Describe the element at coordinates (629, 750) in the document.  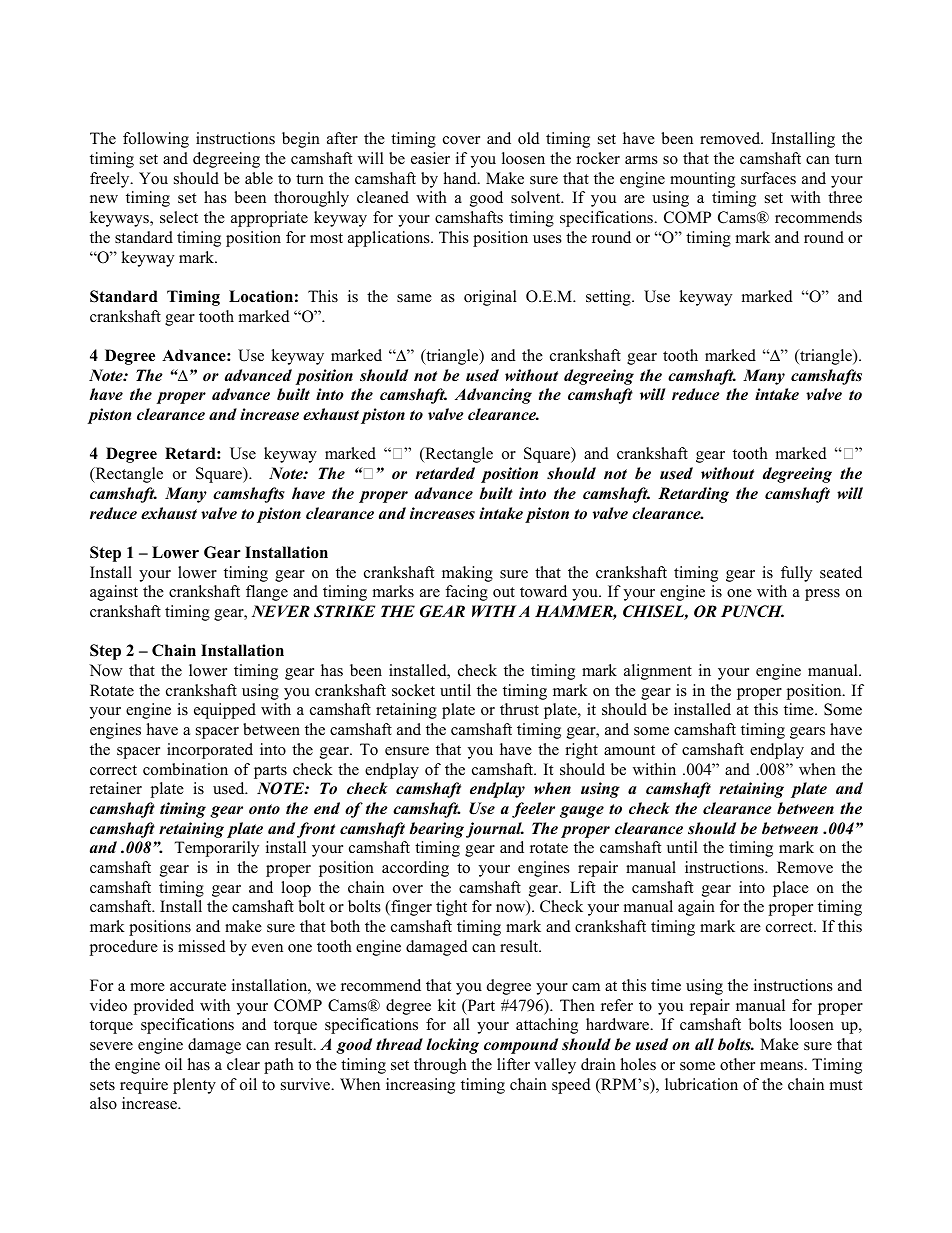
I see `amount` at that location.
